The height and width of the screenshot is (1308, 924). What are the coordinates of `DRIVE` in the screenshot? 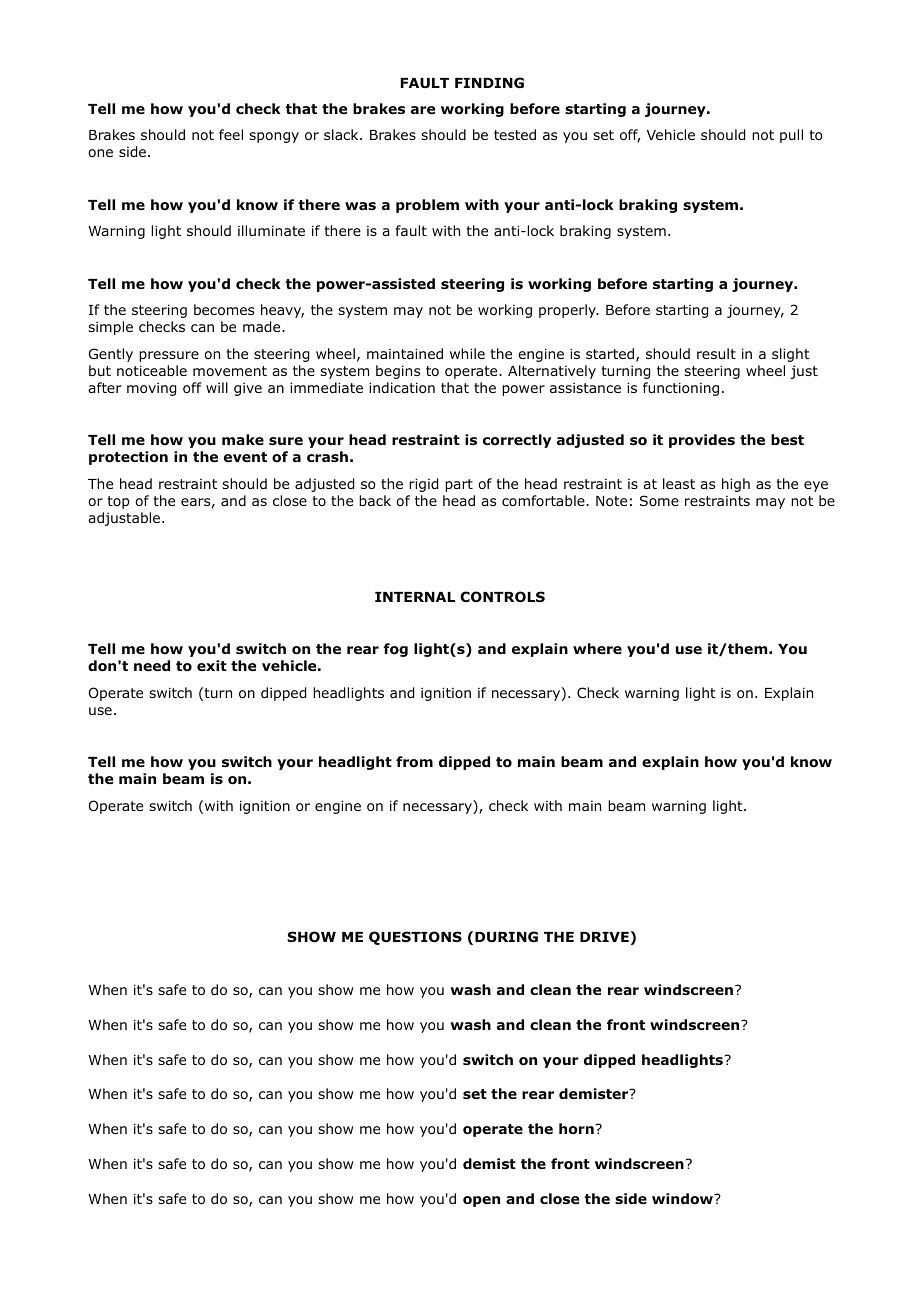 It's located at (604, 937).
